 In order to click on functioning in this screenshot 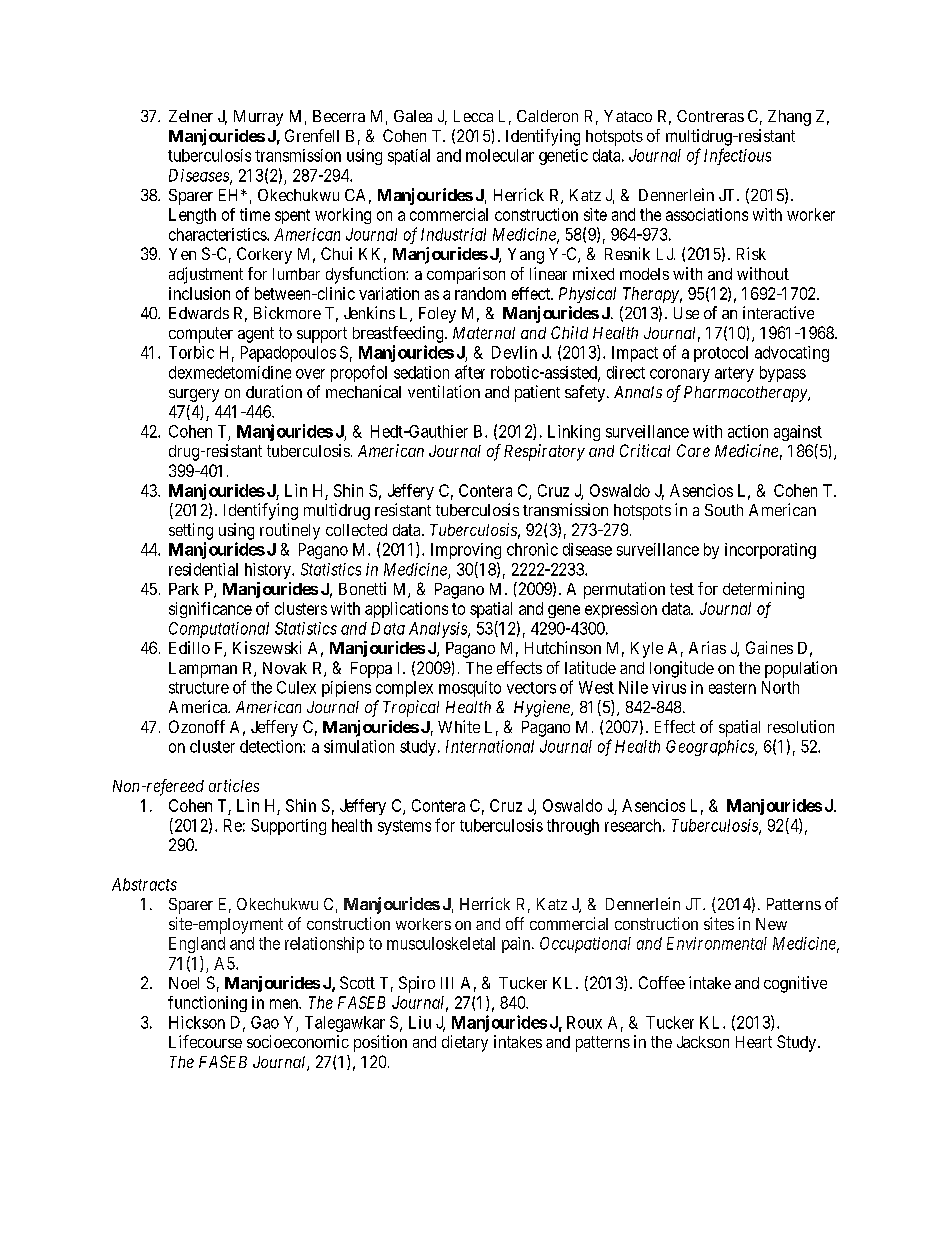, I will do `click(207, 1004)`.
